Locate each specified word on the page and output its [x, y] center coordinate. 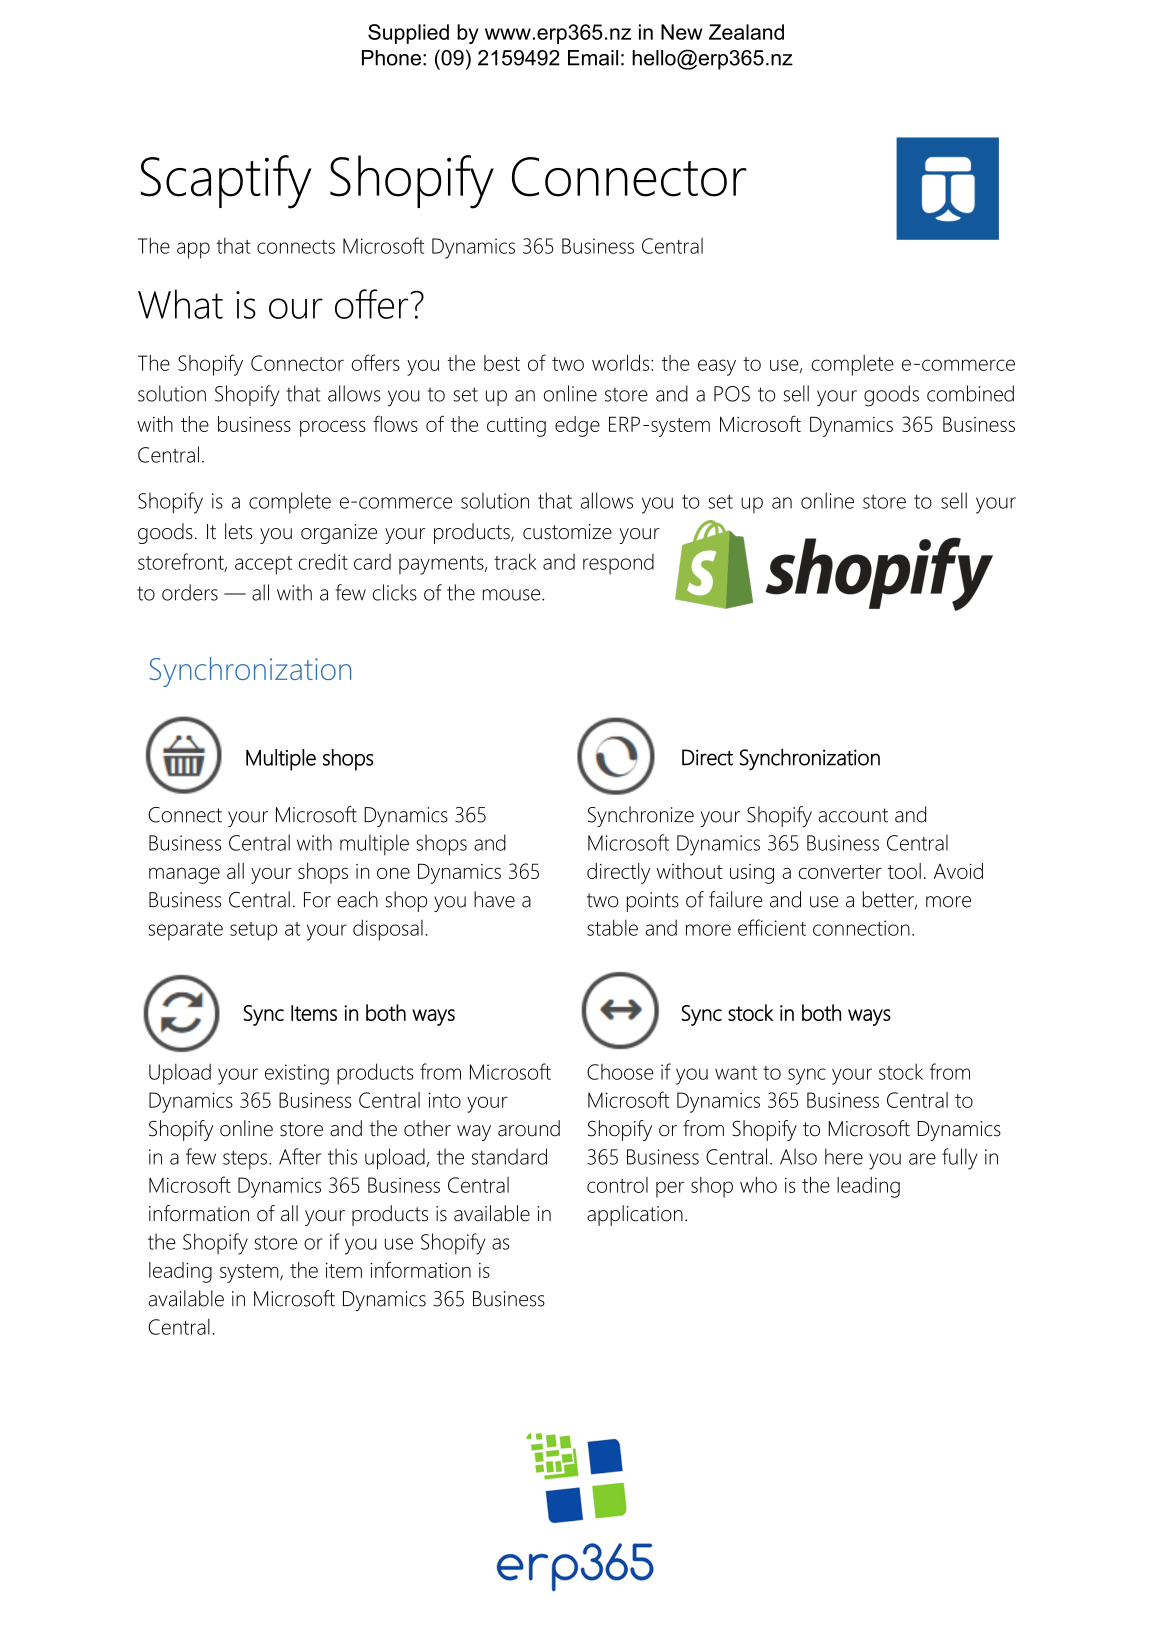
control [617, 1185]
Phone [391, 58]
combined [970, 393]
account [853, 815]
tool [904, 871]
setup [253, 931]
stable [612, 927]
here [844, 1156]
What [180, 304]
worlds [622, 363]
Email [593, 58]
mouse [513, 595]
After [300, 1156]
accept [263, 565]
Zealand [746, 32]
